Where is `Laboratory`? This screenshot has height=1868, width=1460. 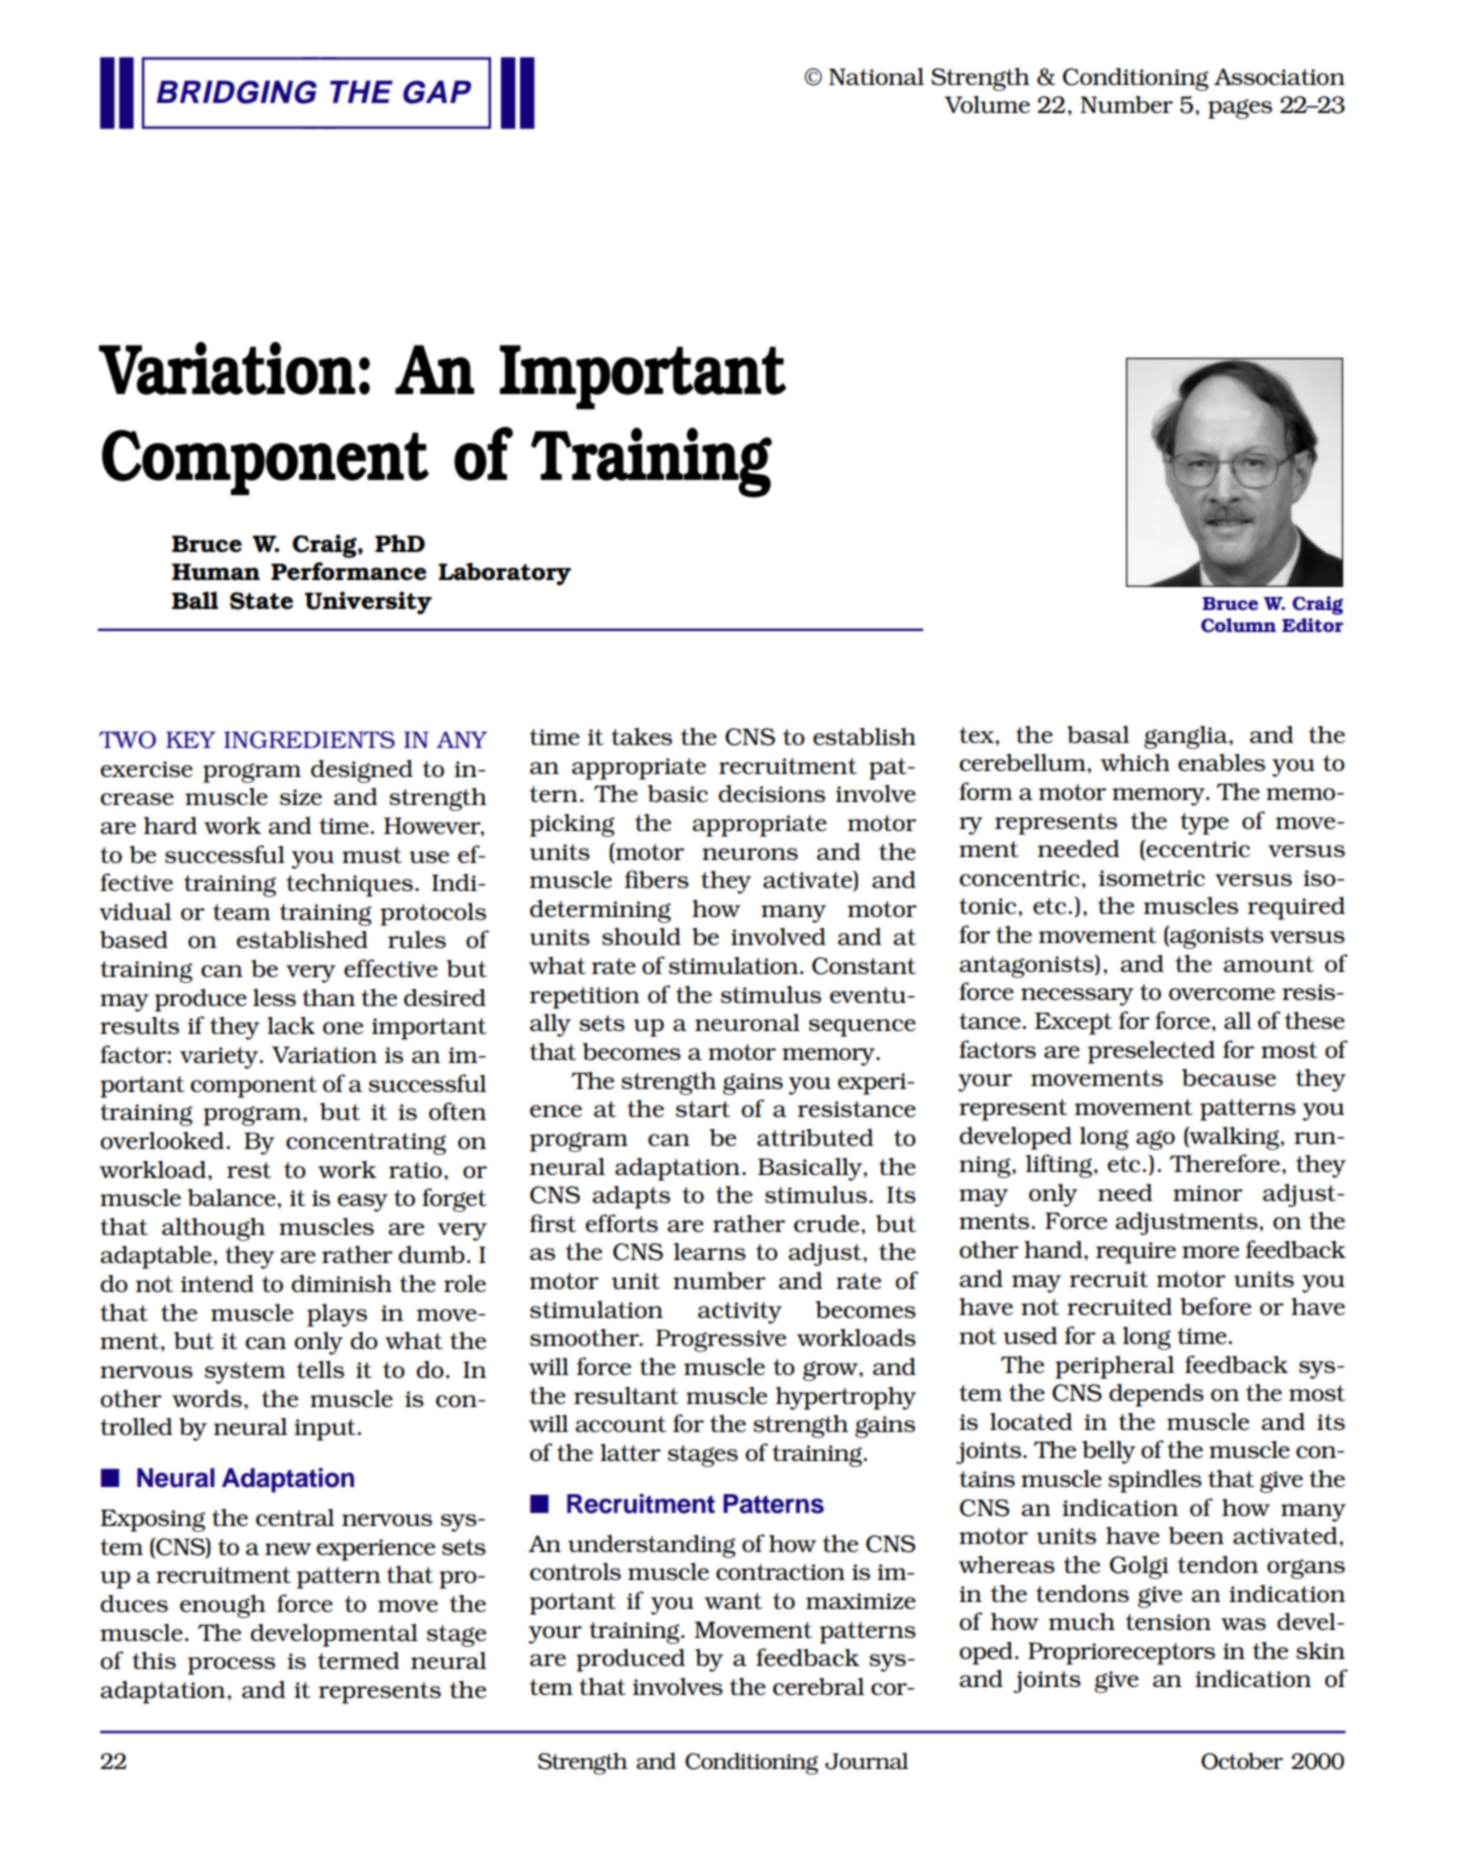 Laboratory is located at coordinates (504, 574).
